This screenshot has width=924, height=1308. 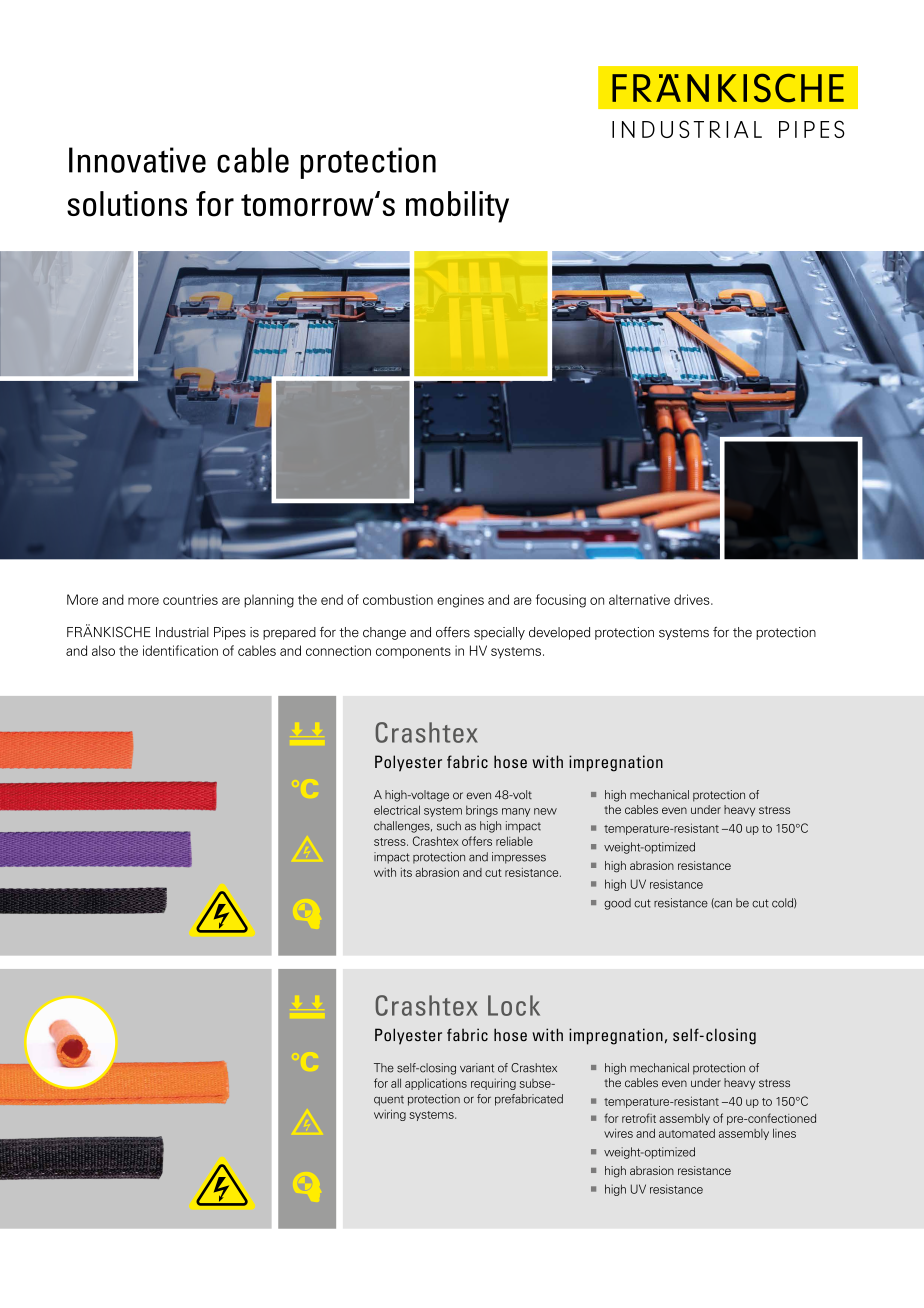 What do you see at coordinates (639, 599) in the screenshot?
I see `alternative` at bounding box center [639, 599].
